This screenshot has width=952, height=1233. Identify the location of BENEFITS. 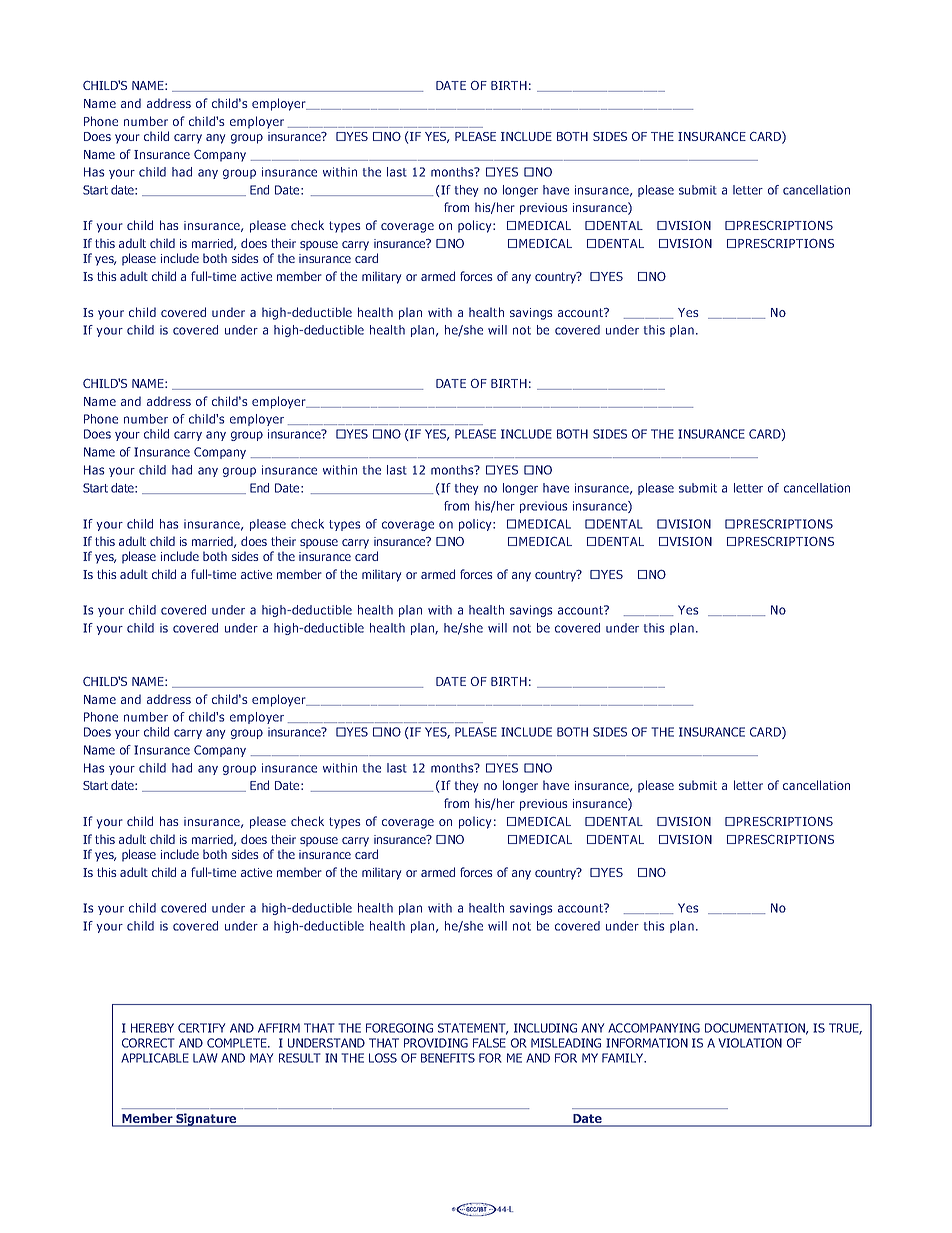
(448, 1058).
